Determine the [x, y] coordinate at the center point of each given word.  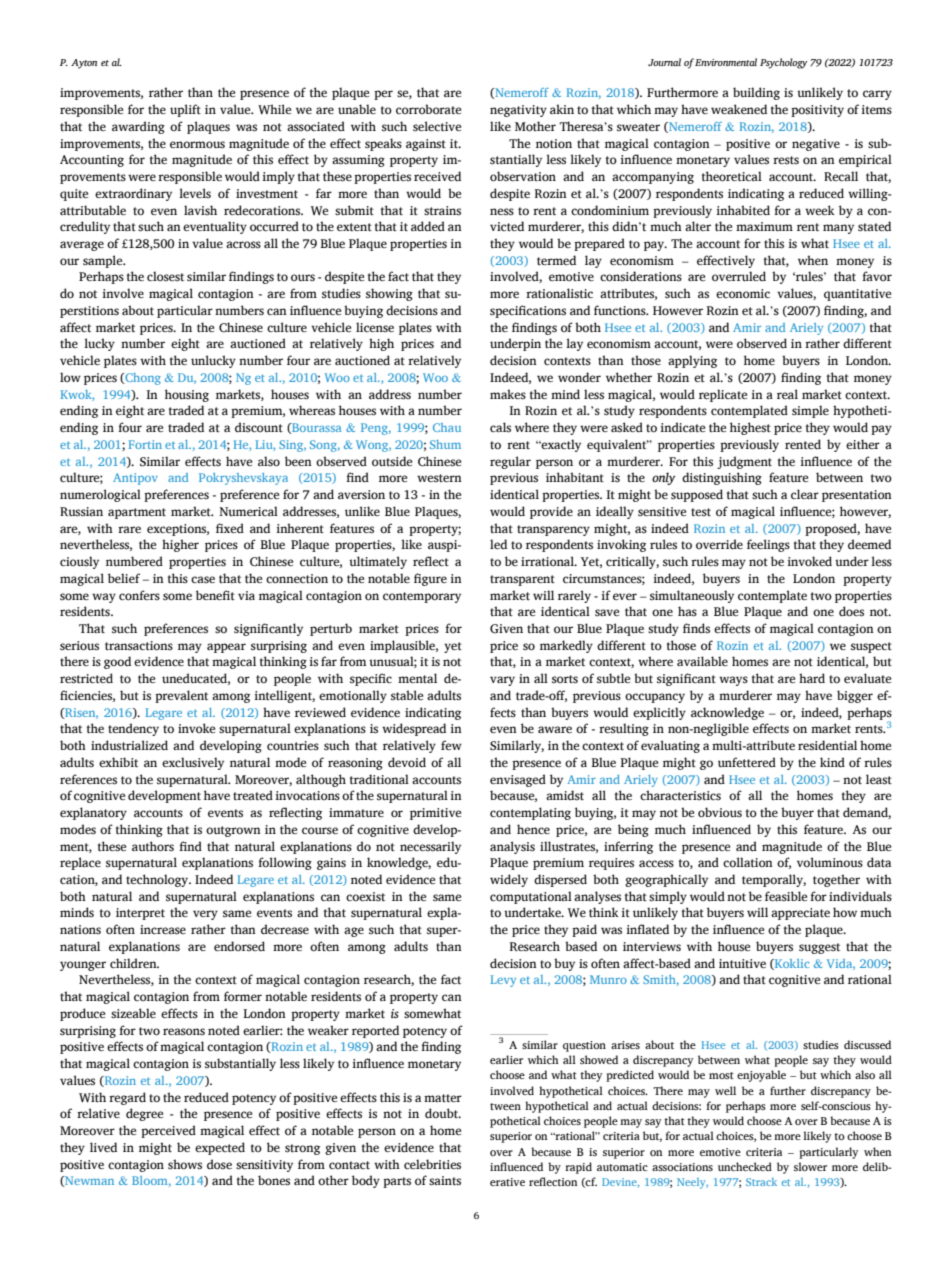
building [756, 93]
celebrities [432, 1164]
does [851, 611]
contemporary [422, 597]
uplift [185, 110]
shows [185, 1164]
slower [810, 1166]
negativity [518, 111]
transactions [139, 645]
